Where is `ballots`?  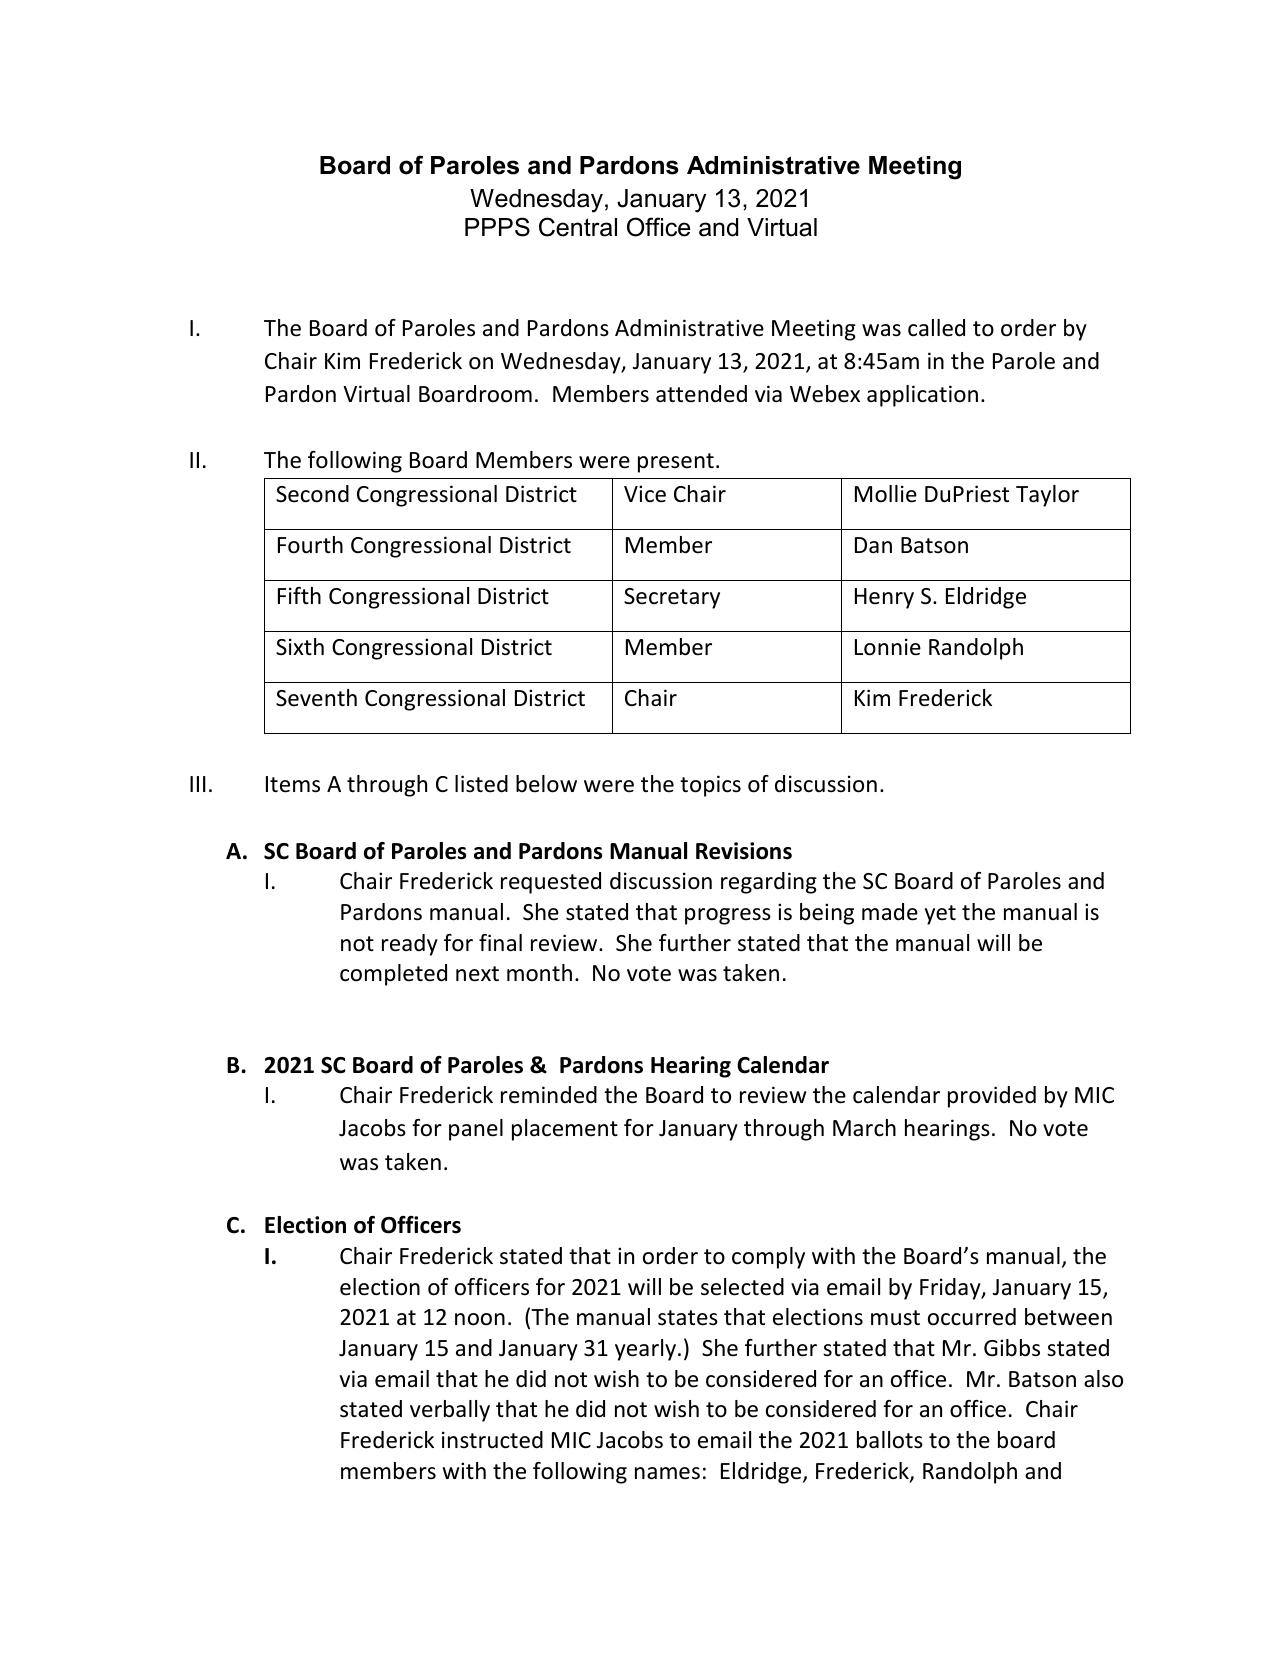
ballots is located at coordinates (890, 1440).
